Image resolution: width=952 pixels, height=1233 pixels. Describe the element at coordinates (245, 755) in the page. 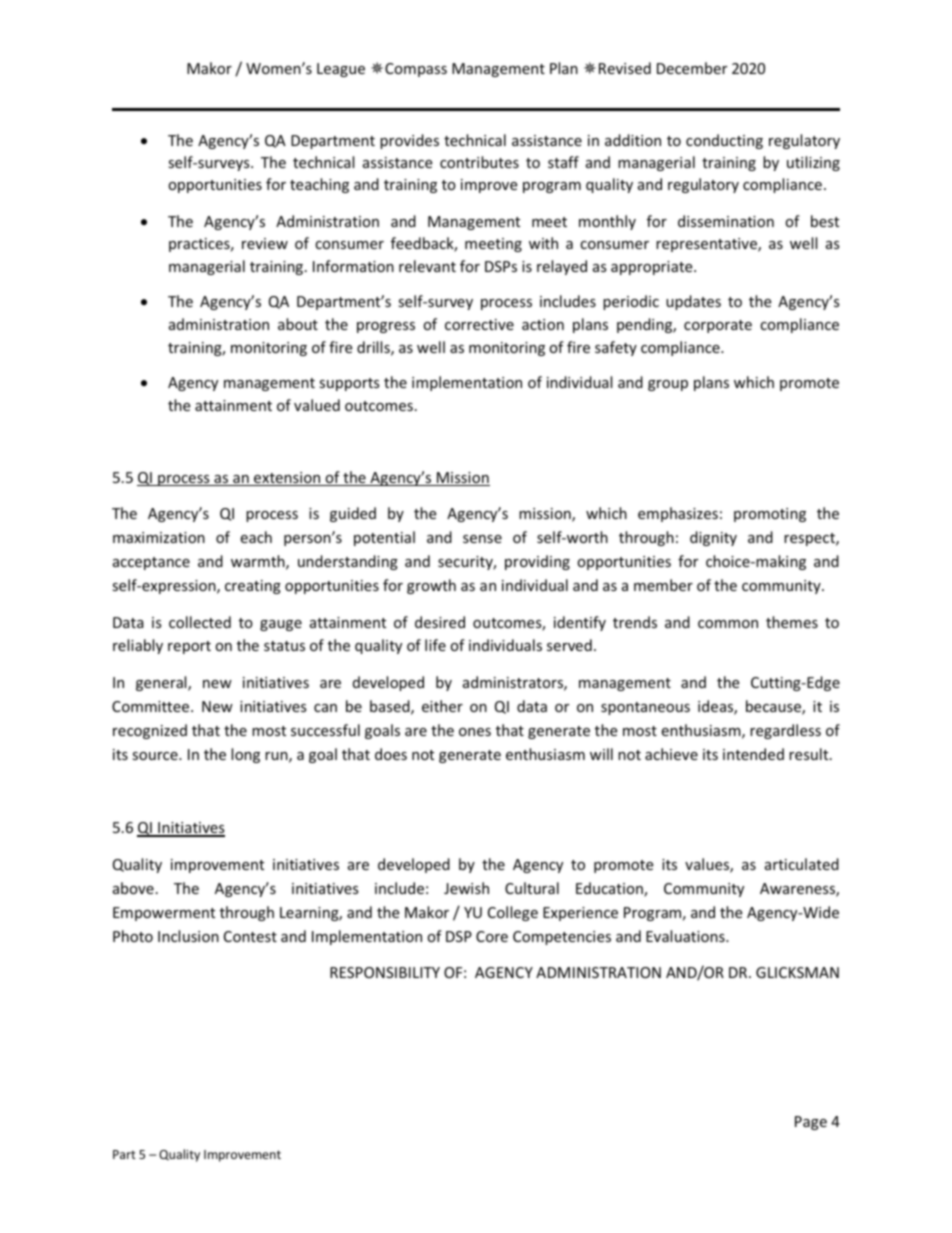

I see `long` at that location.
